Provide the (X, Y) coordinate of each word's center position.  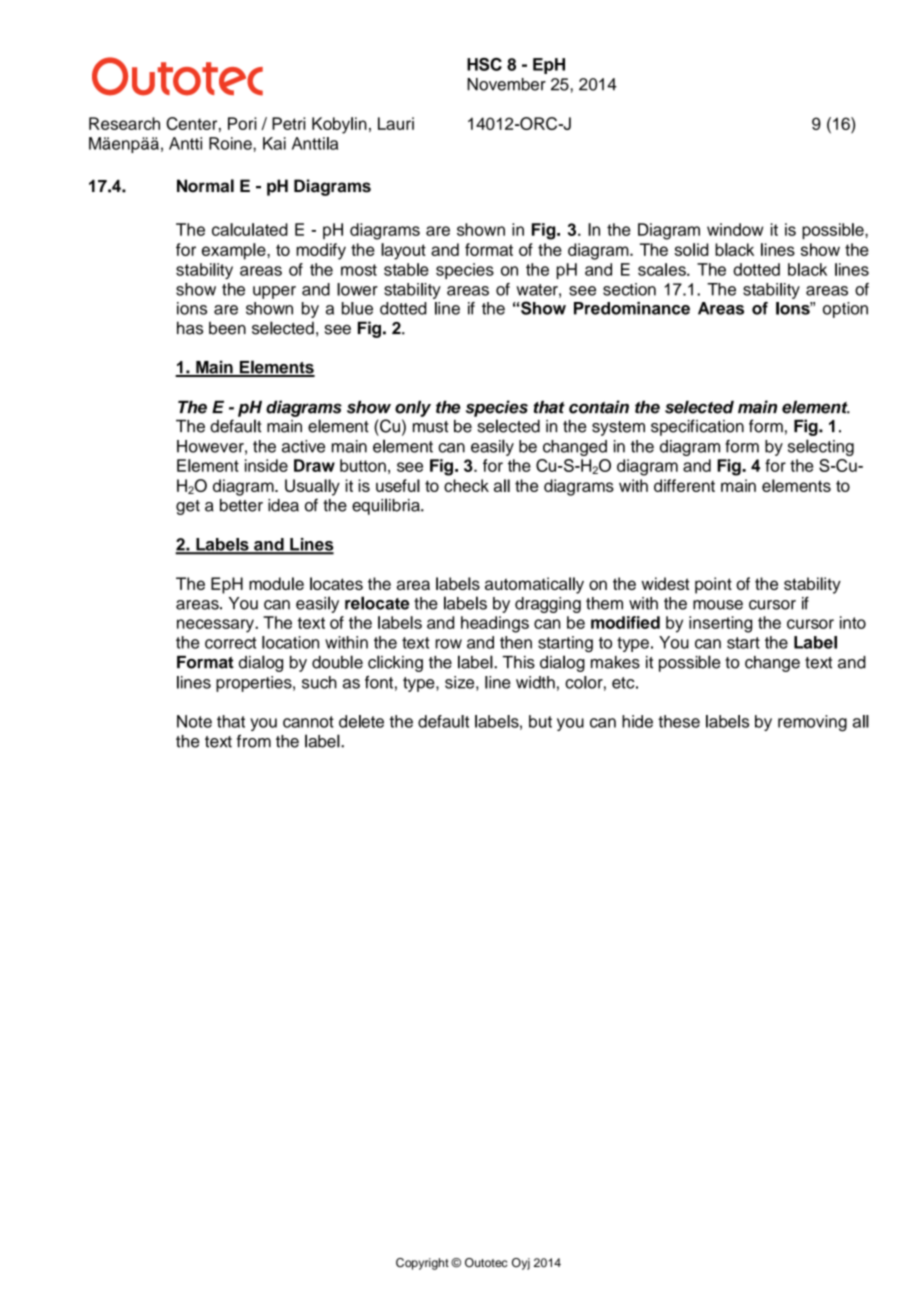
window (735, 229)
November (506, 84)
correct (231, 643)
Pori (242, 123)
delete (361, 721)
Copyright (422, 1264)
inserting (720, 624)
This (519, 662)
